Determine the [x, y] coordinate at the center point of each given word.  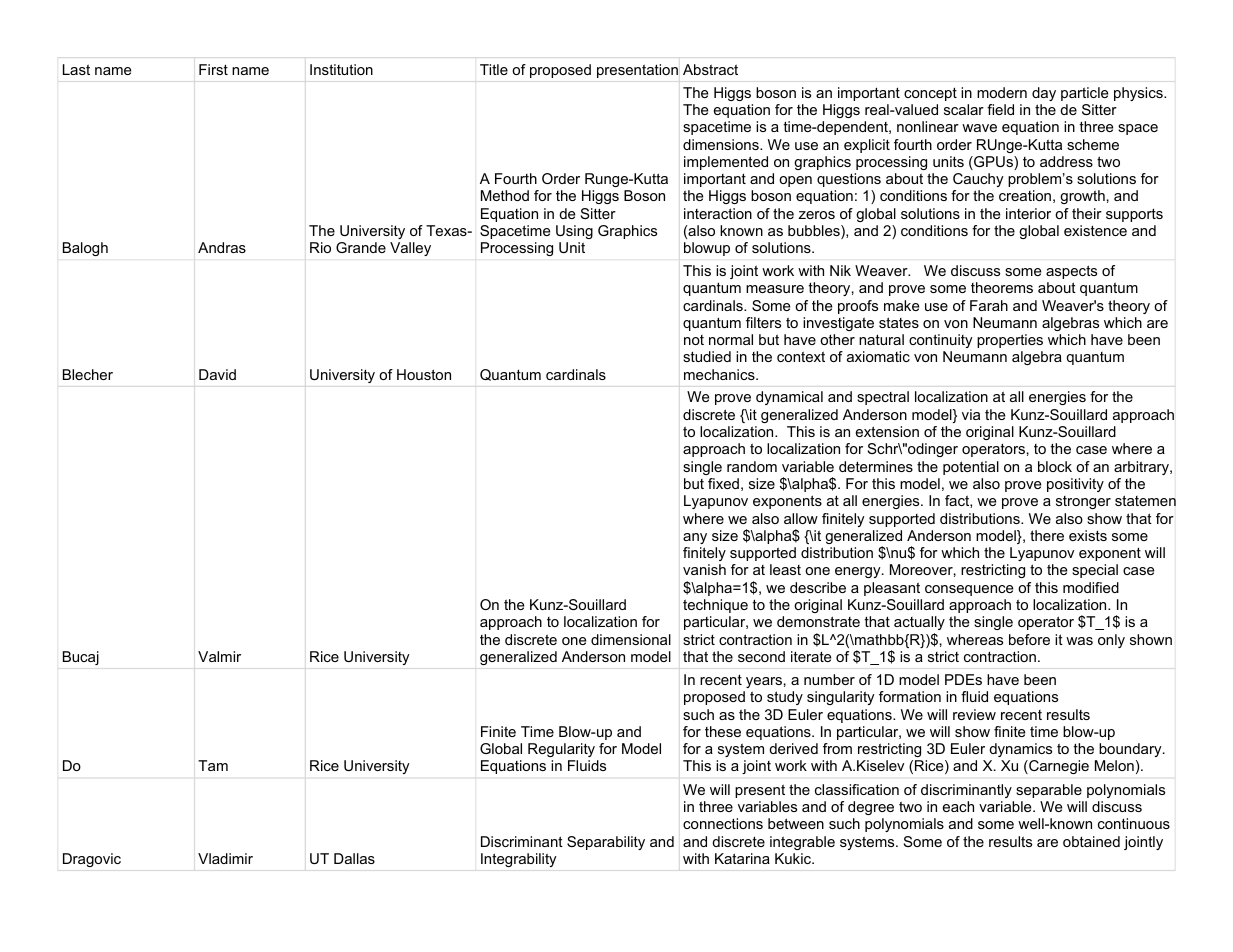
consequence [969, 590]
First [213, 69]
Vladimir [225, 858]
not [694, 340]
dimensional [631, 639]
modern [1002, 92]
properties [1010, 341]
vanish [704, 569]
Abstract [710, 69]
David [217, 374]
